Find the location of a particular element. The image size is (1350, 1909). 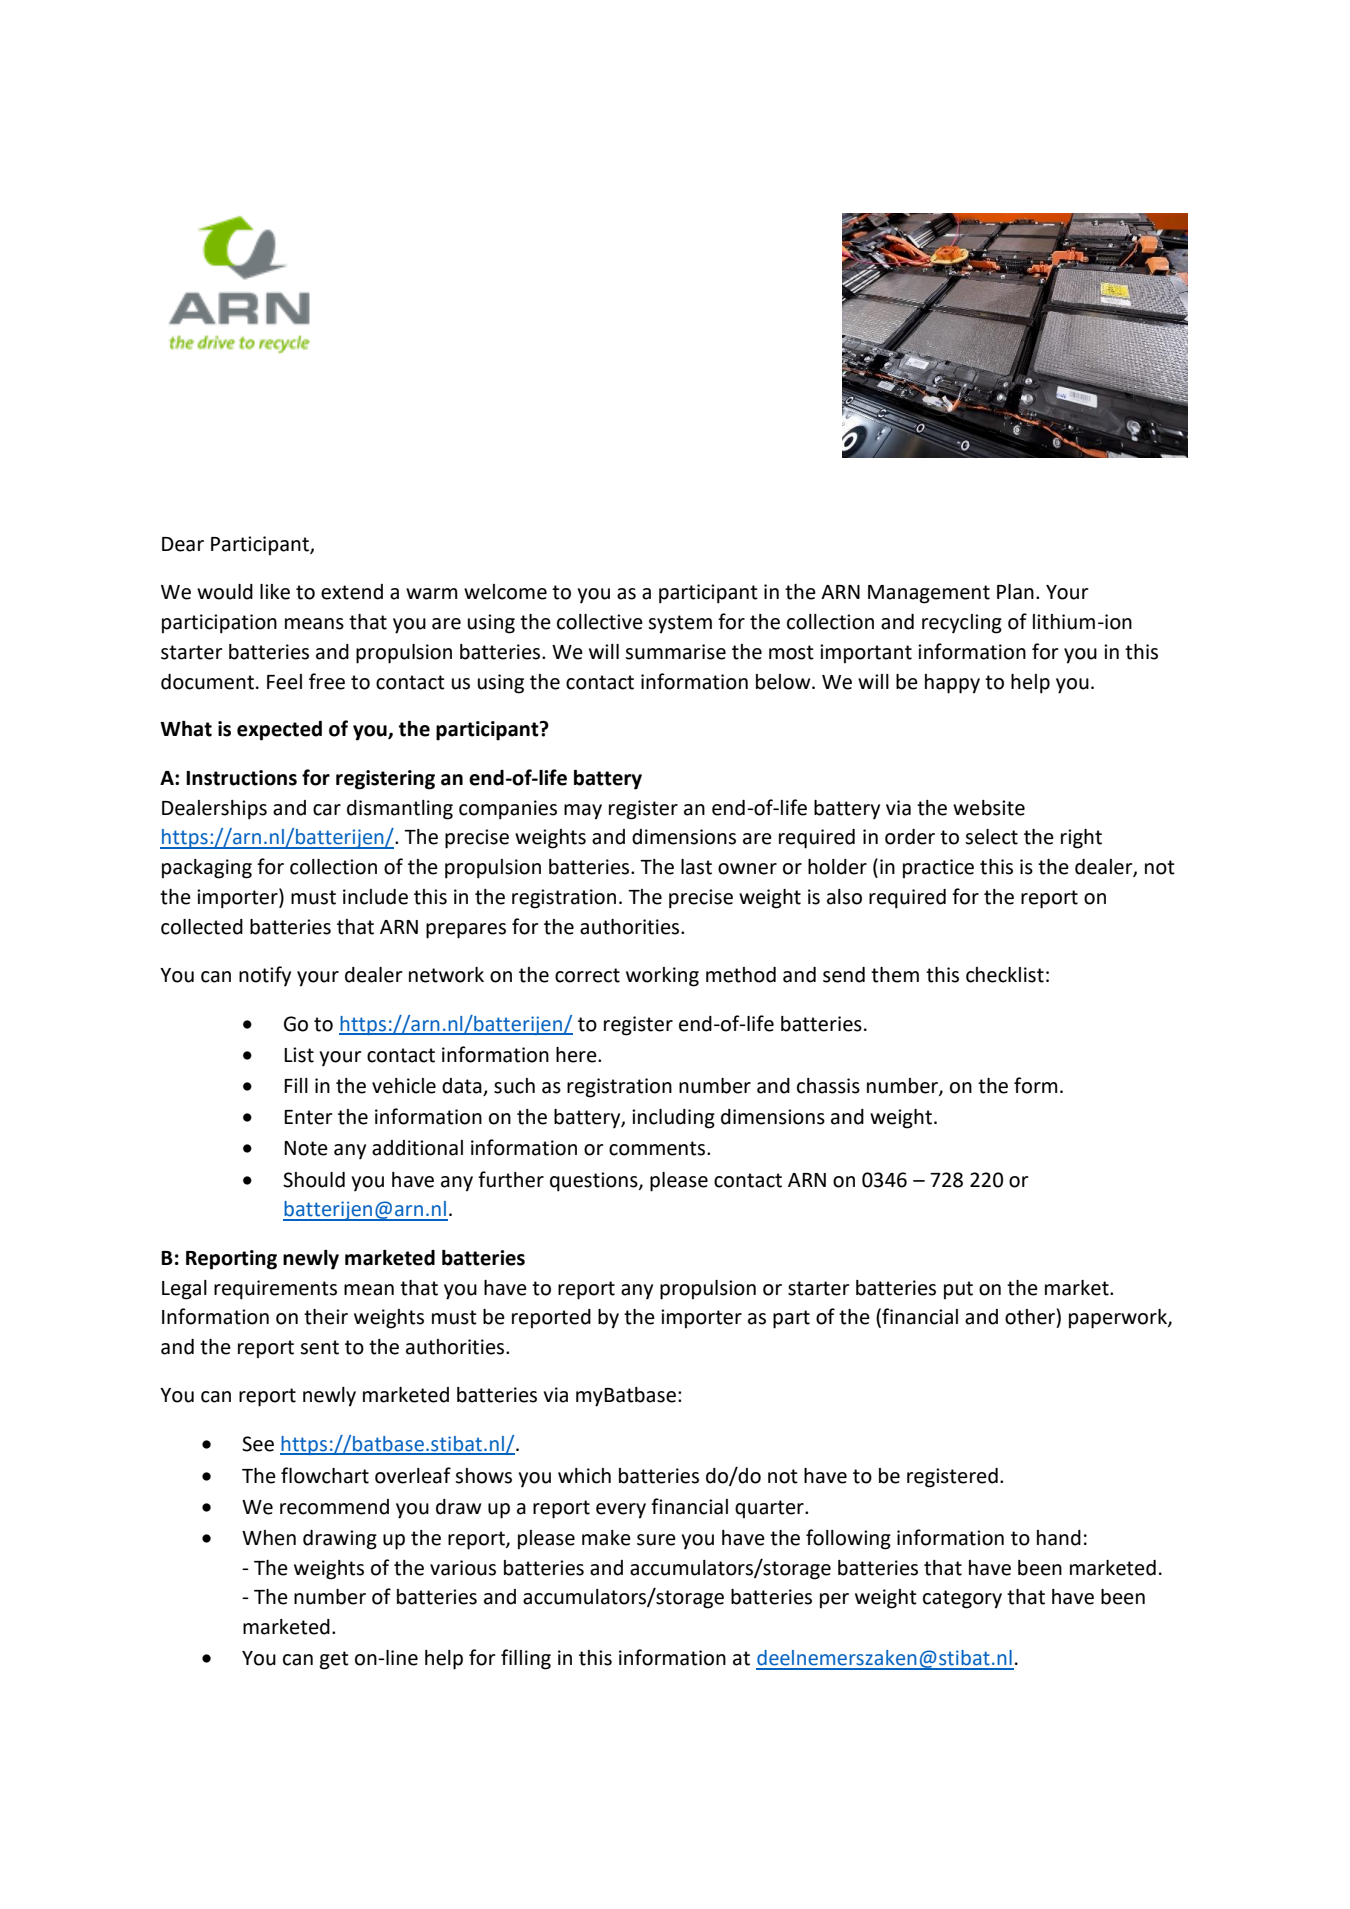

car is located at coordinates (327, 810).
